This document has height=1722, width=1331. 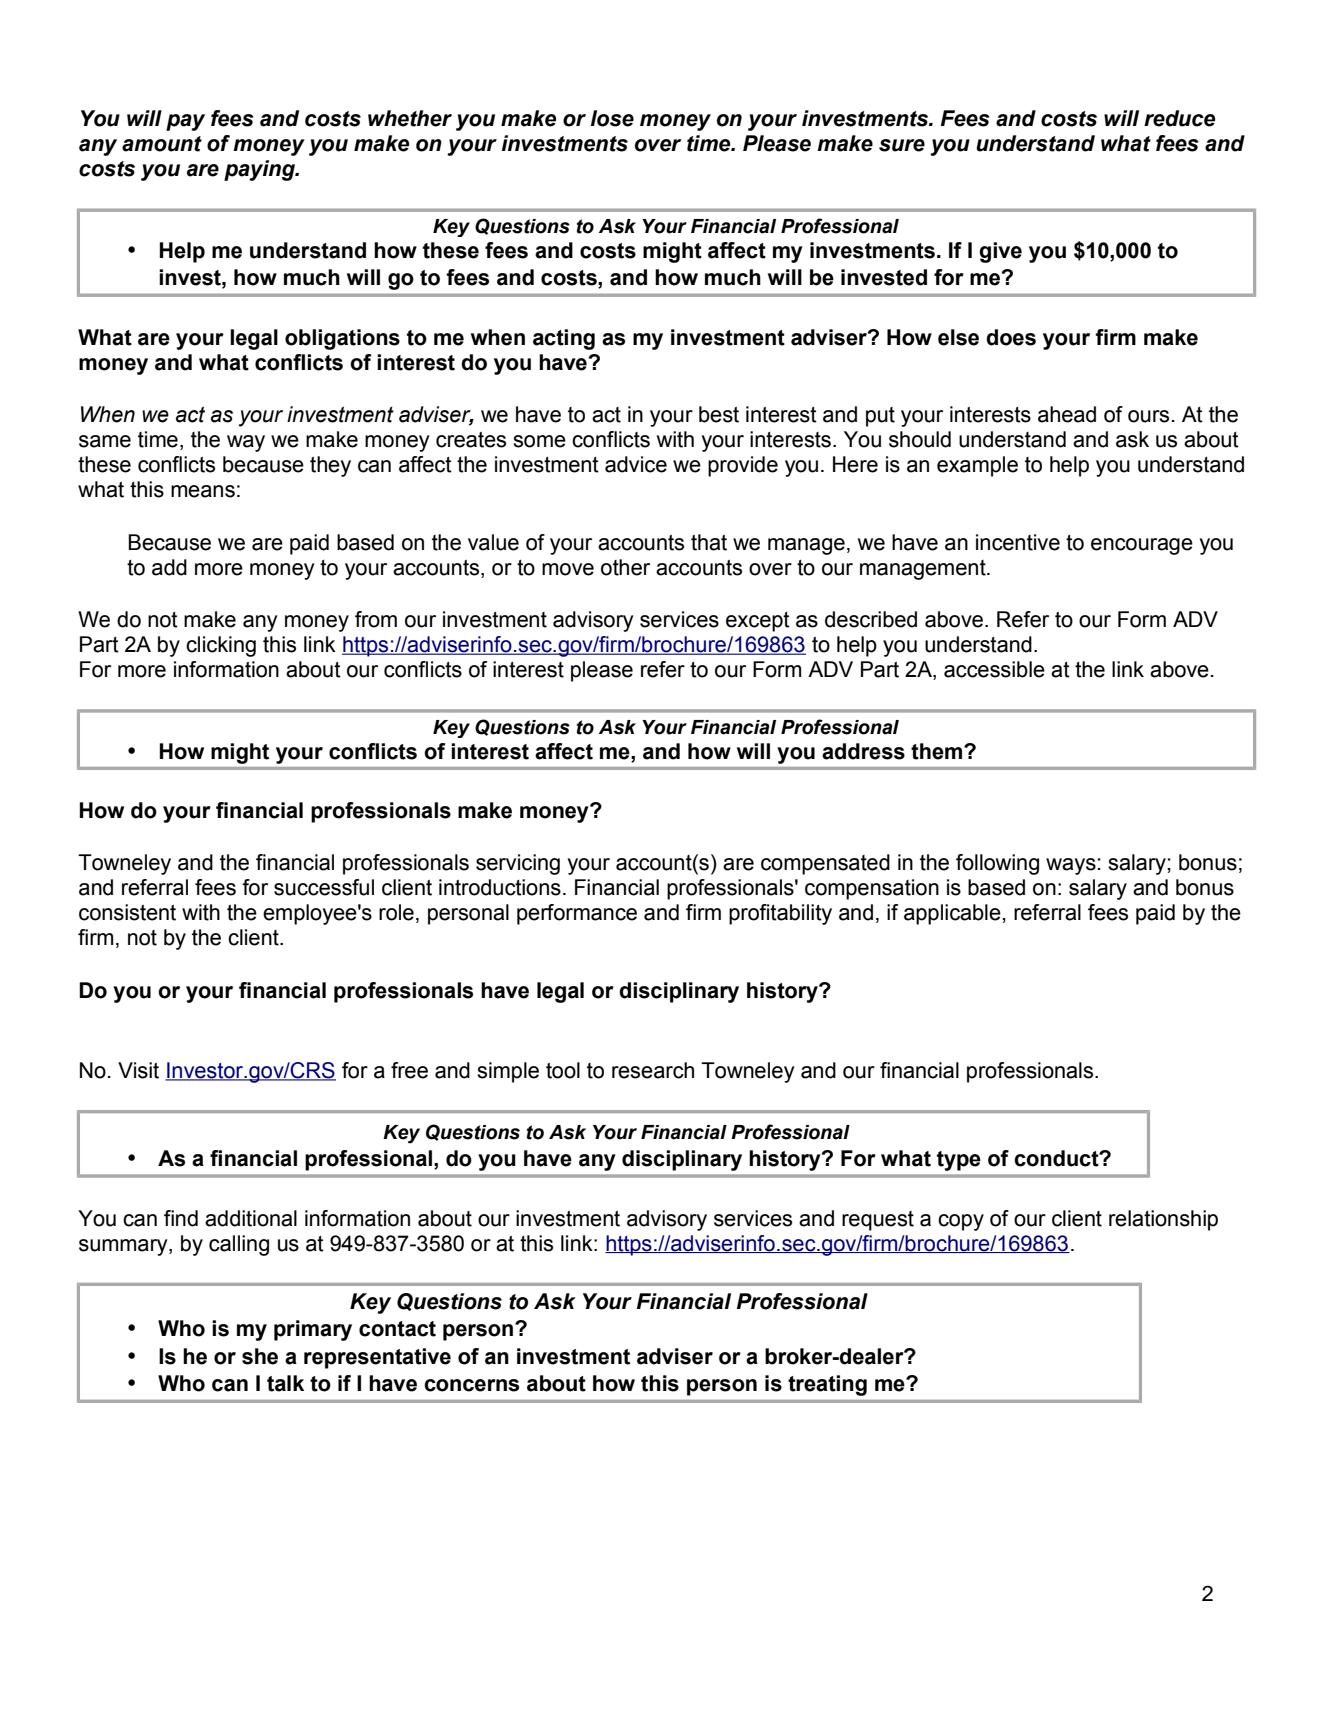 What do you see at coordinates (961, 1222) in the document?
I see `copy` at bounding box center [961, 1222].
